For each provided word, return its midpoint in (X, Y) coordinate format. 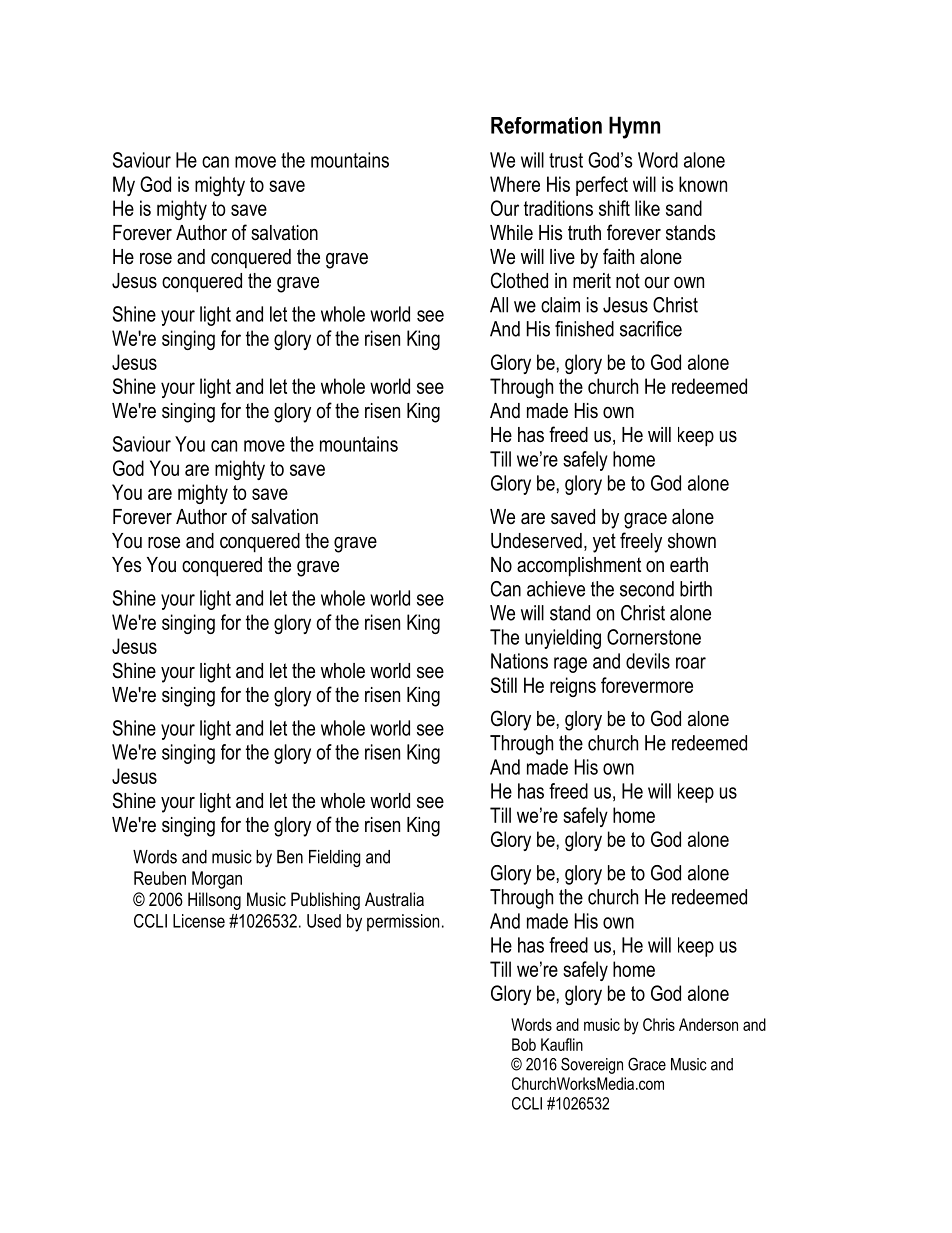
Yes (127, 565)
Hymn (634, 127)
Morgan (217, 880)
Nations (519, 661)
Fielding (335, 858)
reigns (573, 687)
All (499, 305)
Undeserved (536, 541)
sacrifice (651, 329)
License (199, 921)
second (647, 589)
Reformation (546, 125)
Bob (524, 1044)
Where (515, 184)
